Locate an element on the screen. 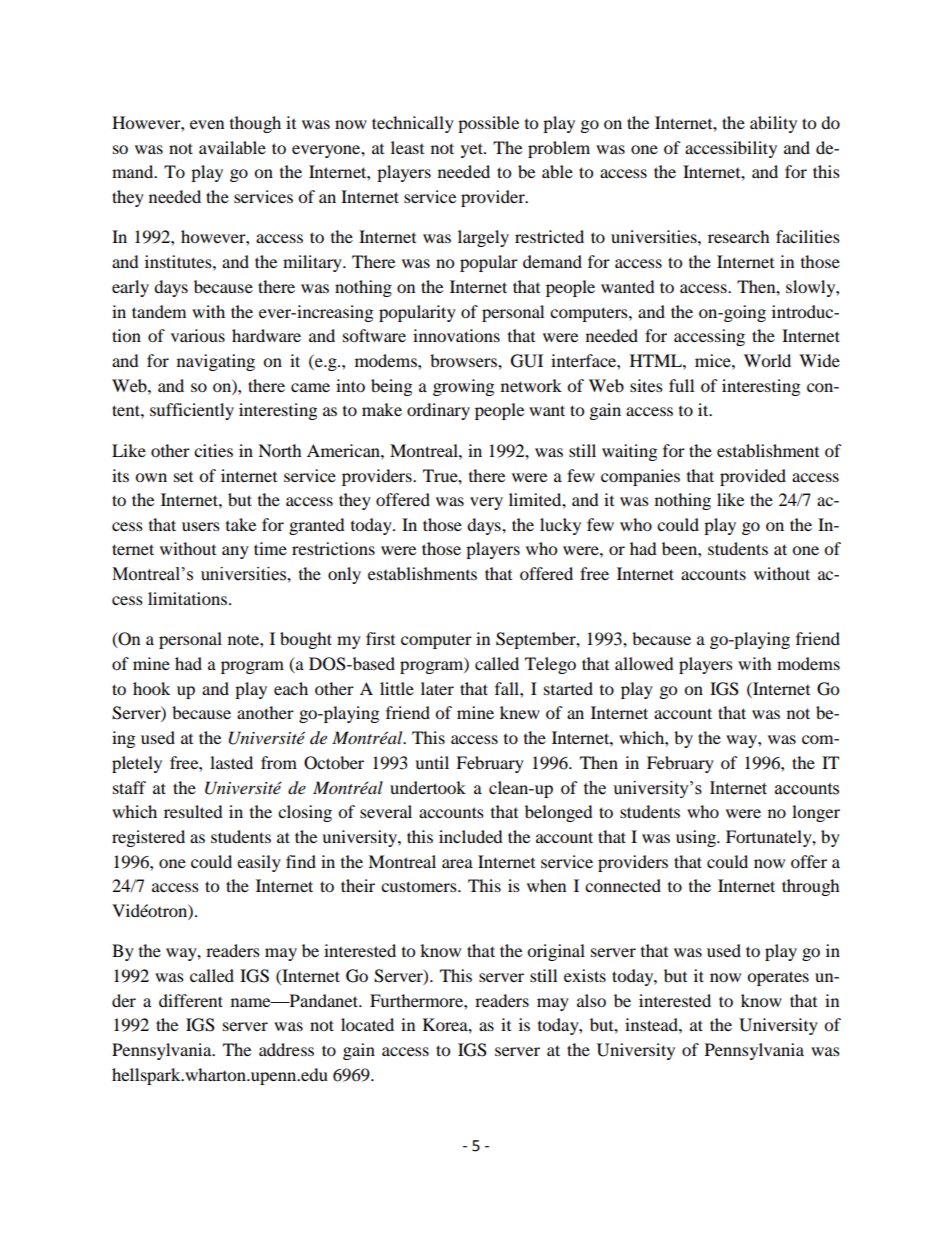 This screenshot has height=1233, width=952. first is located at coordinates (380, 638).
